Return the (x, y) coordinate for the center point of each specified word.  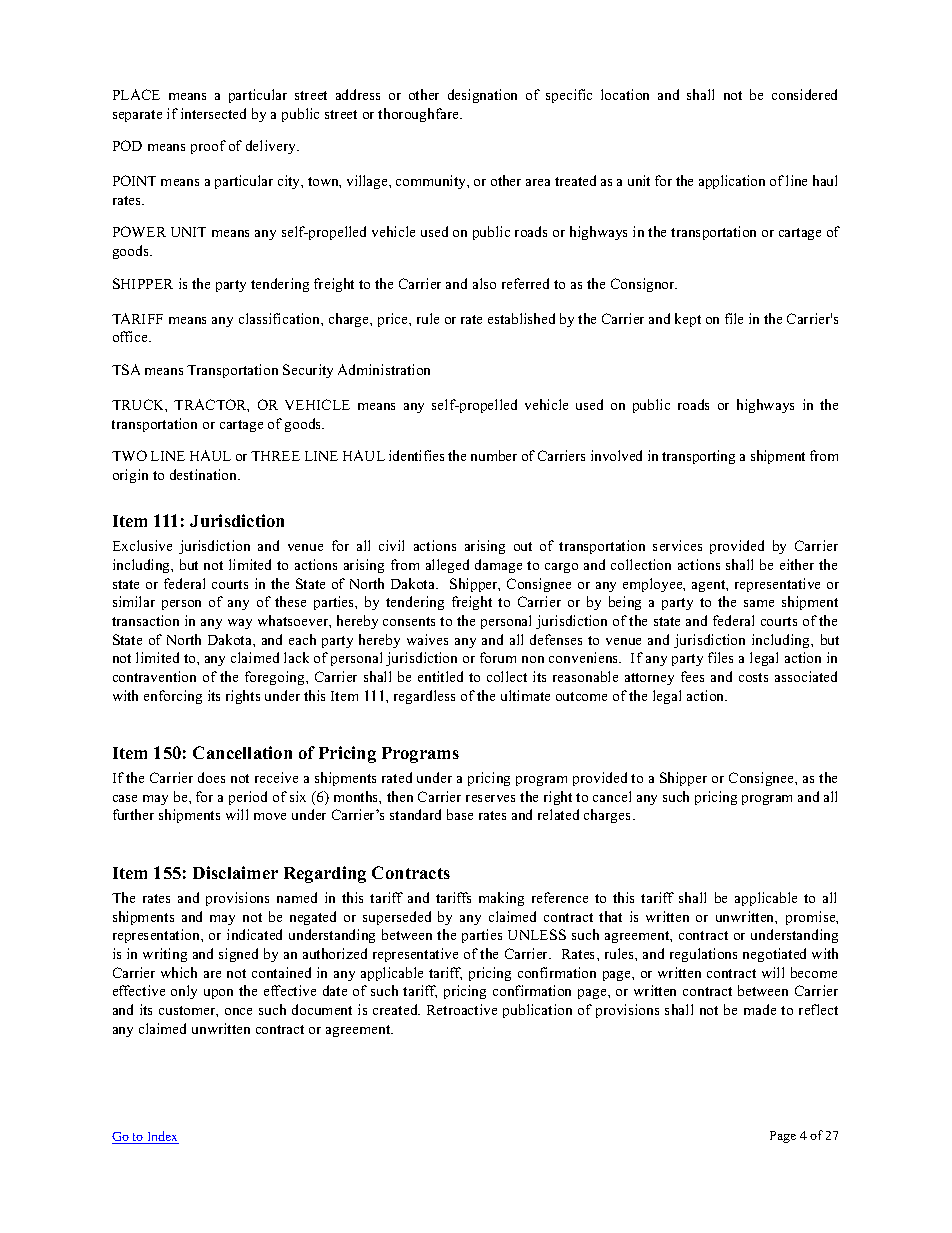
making (501, 899)
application (732, 182)
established (521, 318)
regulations (703, 955)
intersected (213, 113)
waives (427, 639)
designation (482, 96)
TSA (126, 369)
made (760, 1009)
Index (162, 1137)
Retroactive (462, 1009)
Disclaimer (235, 872)
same (759, 603)
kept (688, 320)
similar (134, 601)
